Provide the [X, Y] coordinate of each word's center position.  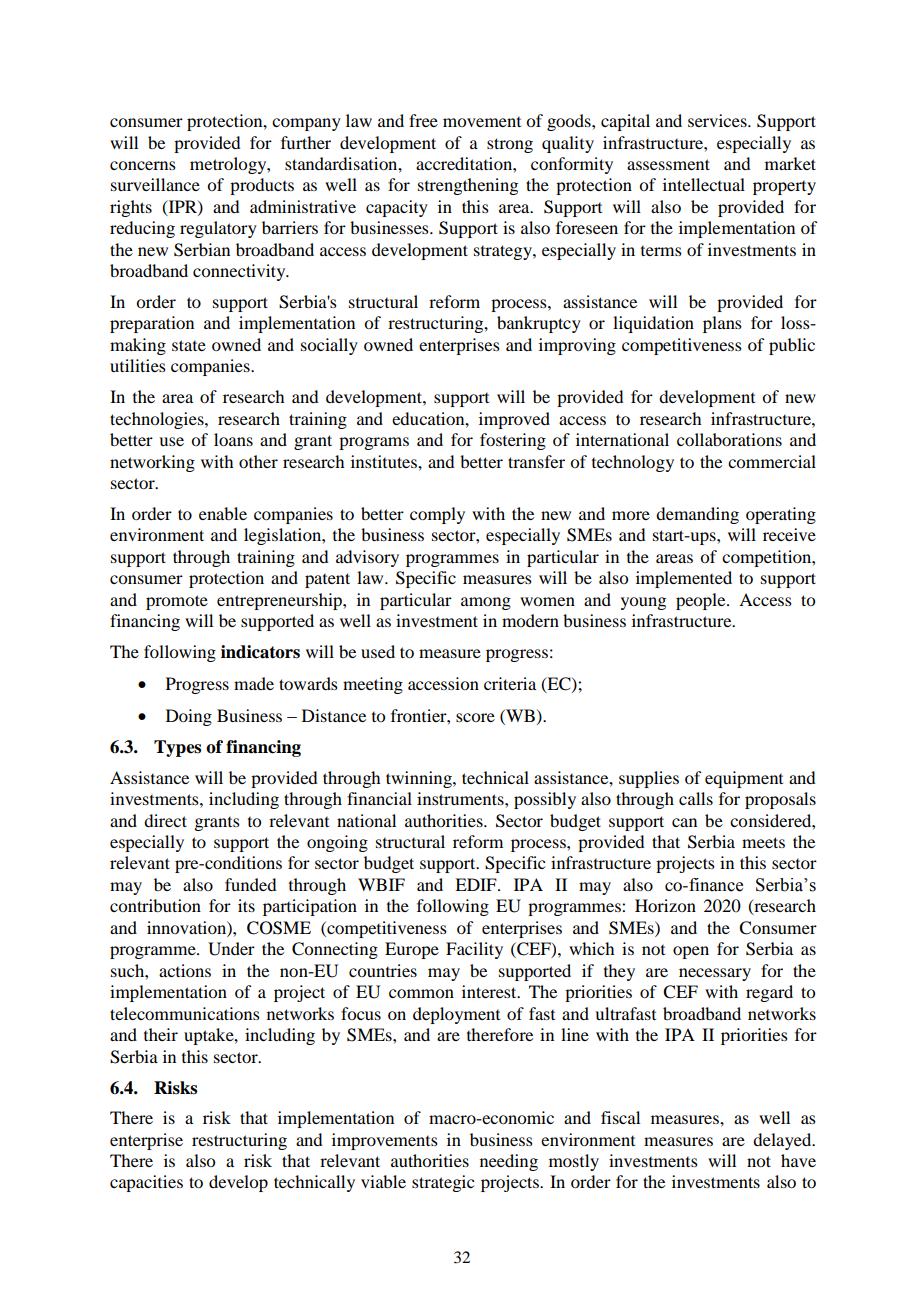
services [718, 120]
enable [223, 513]
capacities [146, 1183]
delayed [783, 1141]
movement [482, 122]
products [262, 186]
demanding [697, 515]
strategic [443, 1183]
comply [437, 515]
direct [165, 820]
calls [696, 798]
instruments [461, 798]
